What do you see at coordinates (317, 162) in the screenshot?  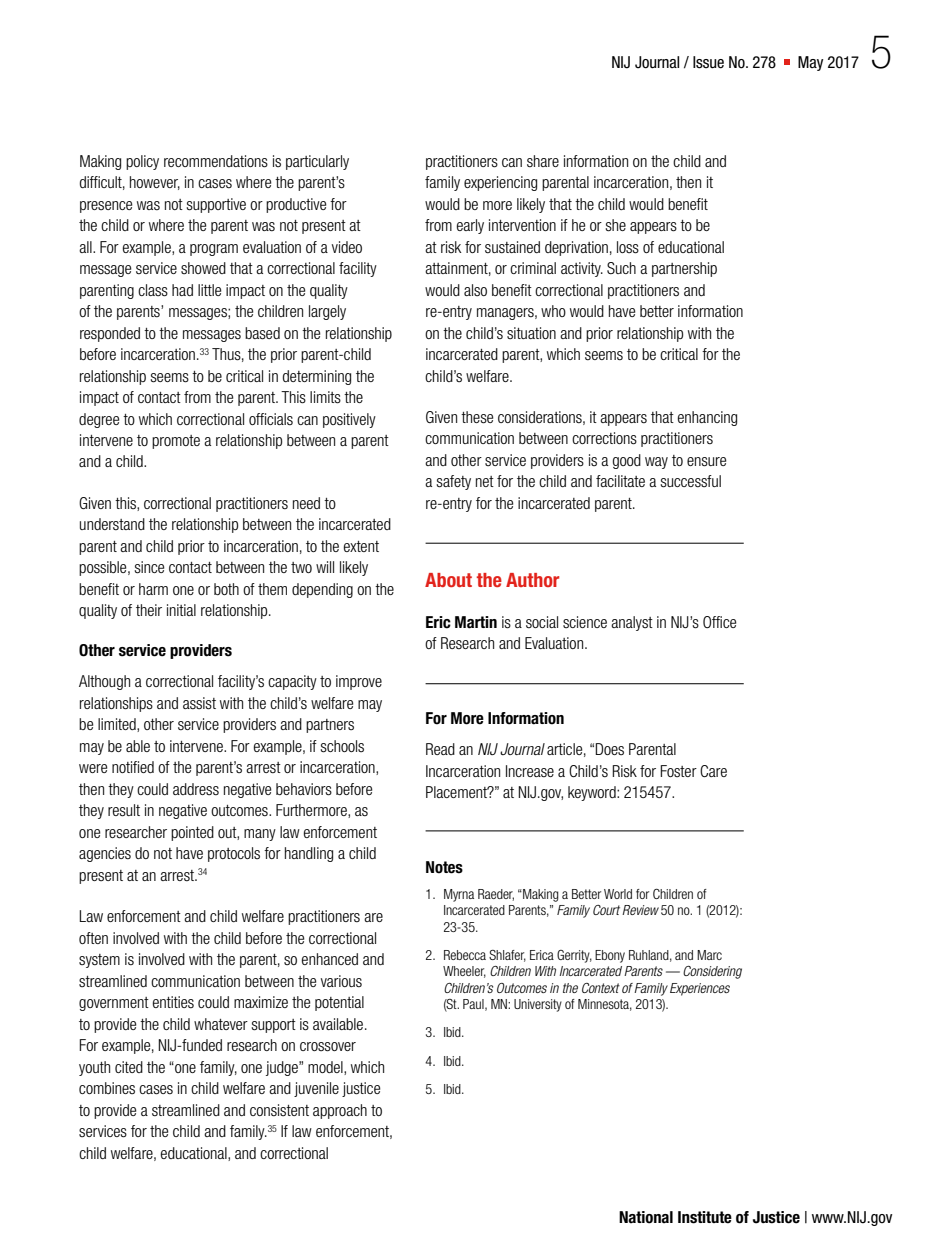 I see `particularly` at bounding box center [317, 162].
